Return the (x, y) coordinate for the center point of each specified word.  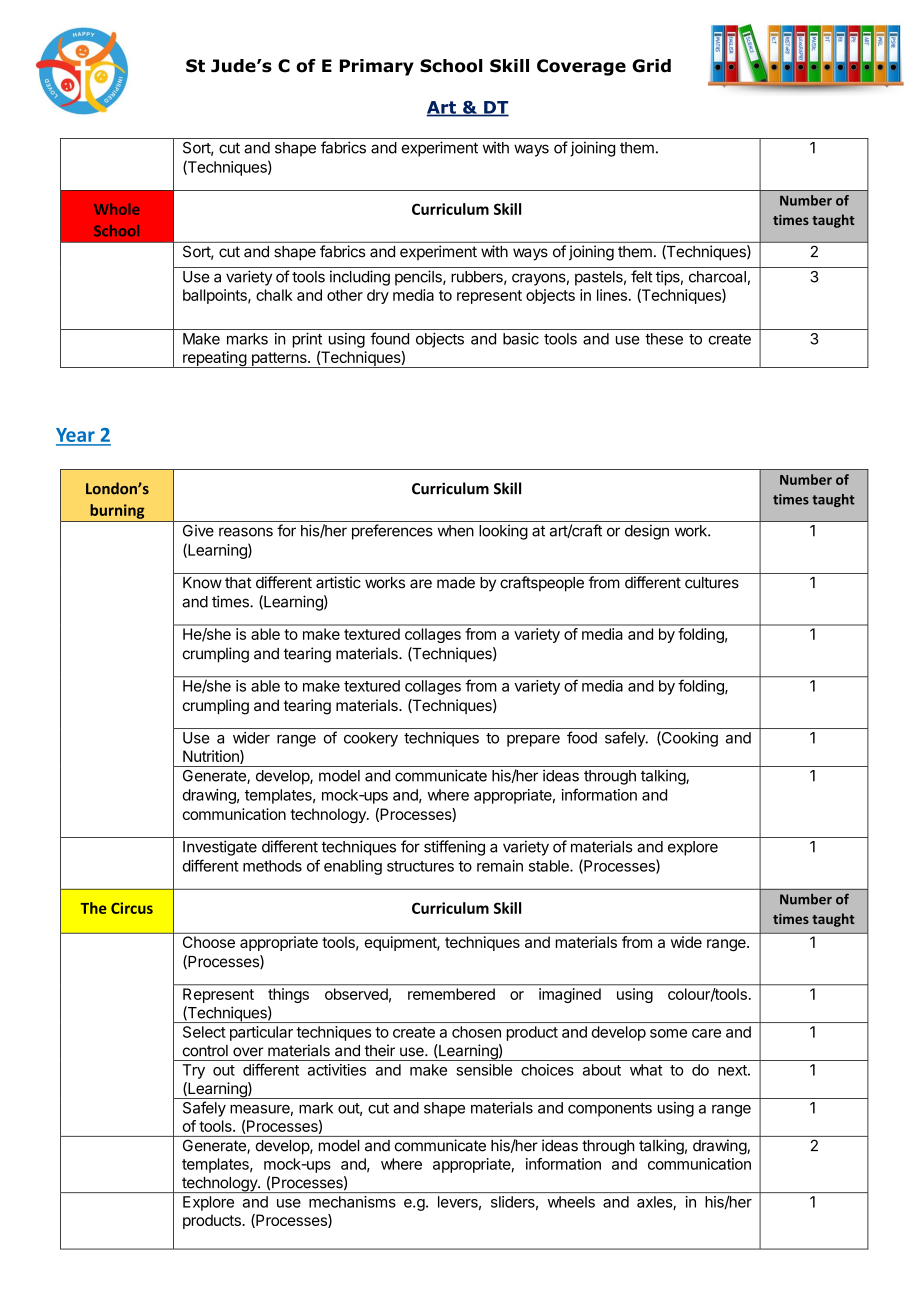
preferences (392, 532)
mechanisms (352, 1202)
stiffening (454, 848)
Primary (377, 67)
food (582, 737)
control (205, 1051)
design (647, 532)
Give (198, 530)
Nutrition (212, 757)
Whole (116, 209)
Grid (651, 66)
